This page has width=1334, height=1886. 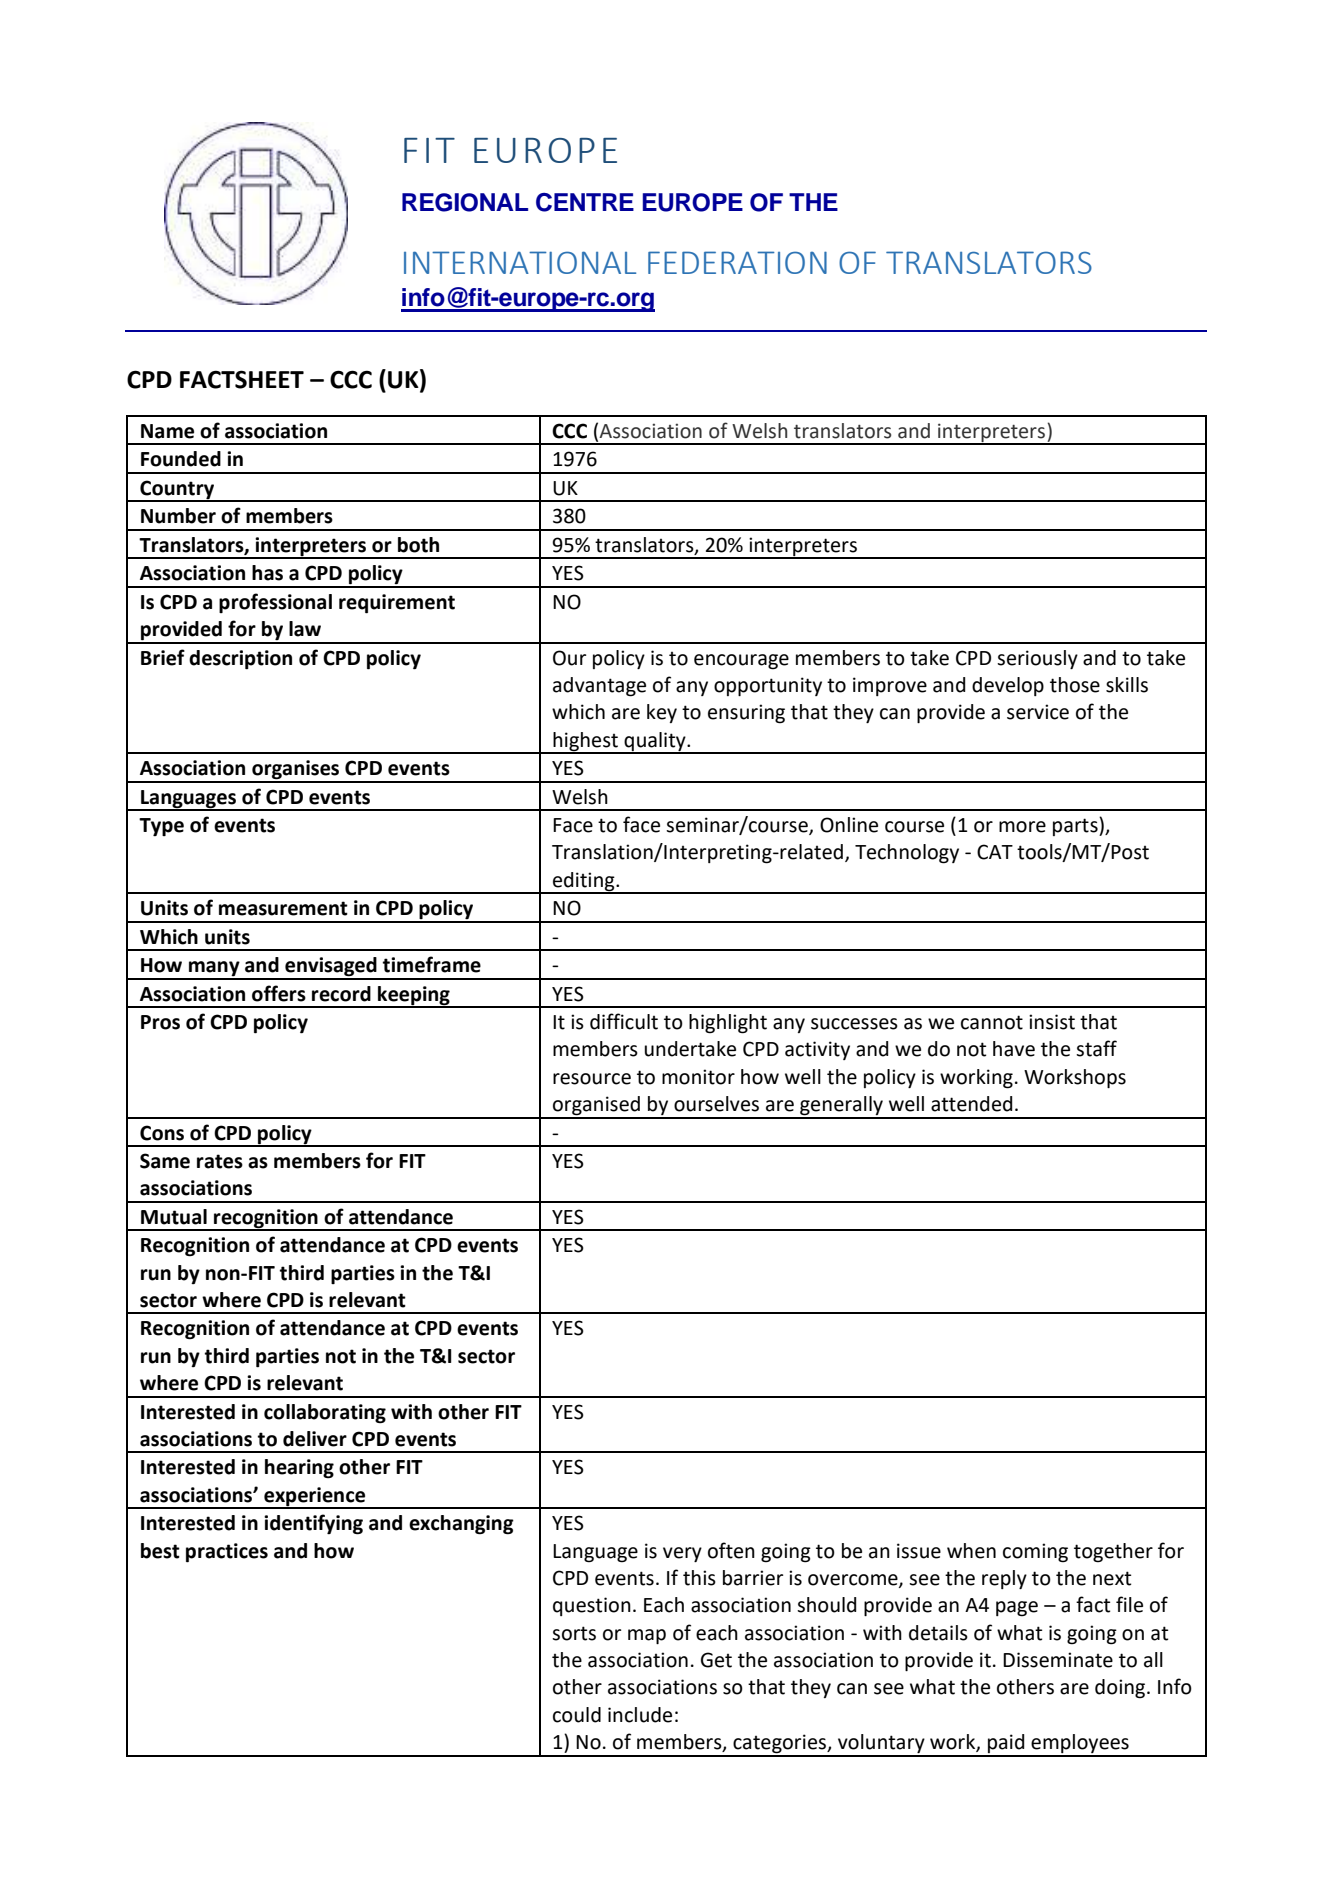 What do you see at coordinates (1006, 1745) in the page?
I see `paid` at bounding box center [1006, 1745].
